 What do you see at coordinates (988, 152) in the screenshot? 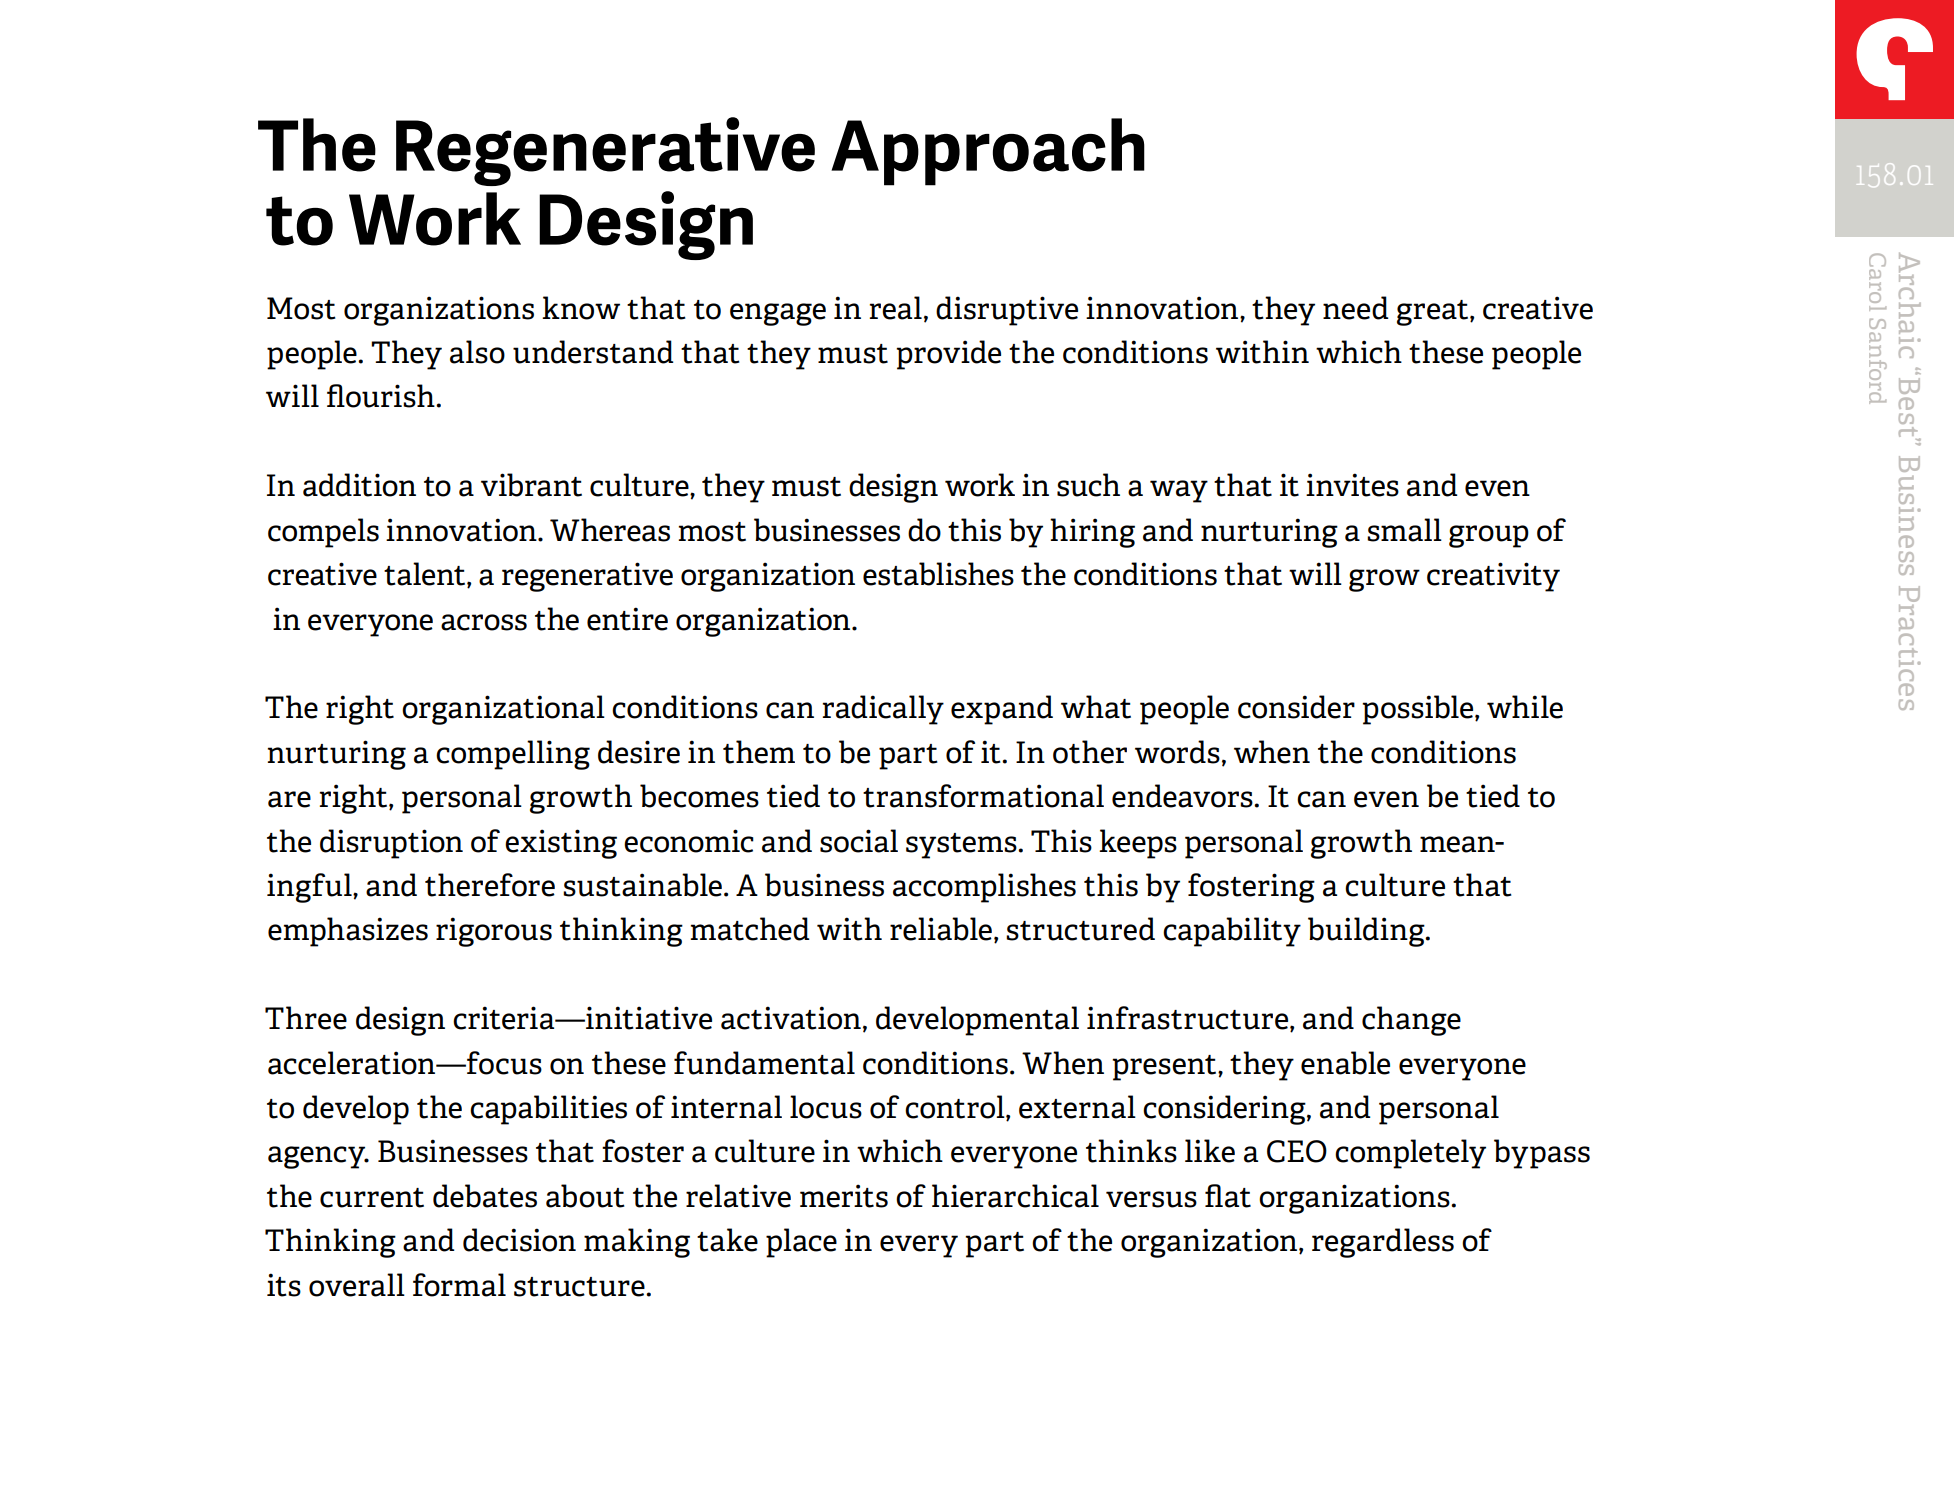
I see `Approach` at bounding box center [988, 152].
